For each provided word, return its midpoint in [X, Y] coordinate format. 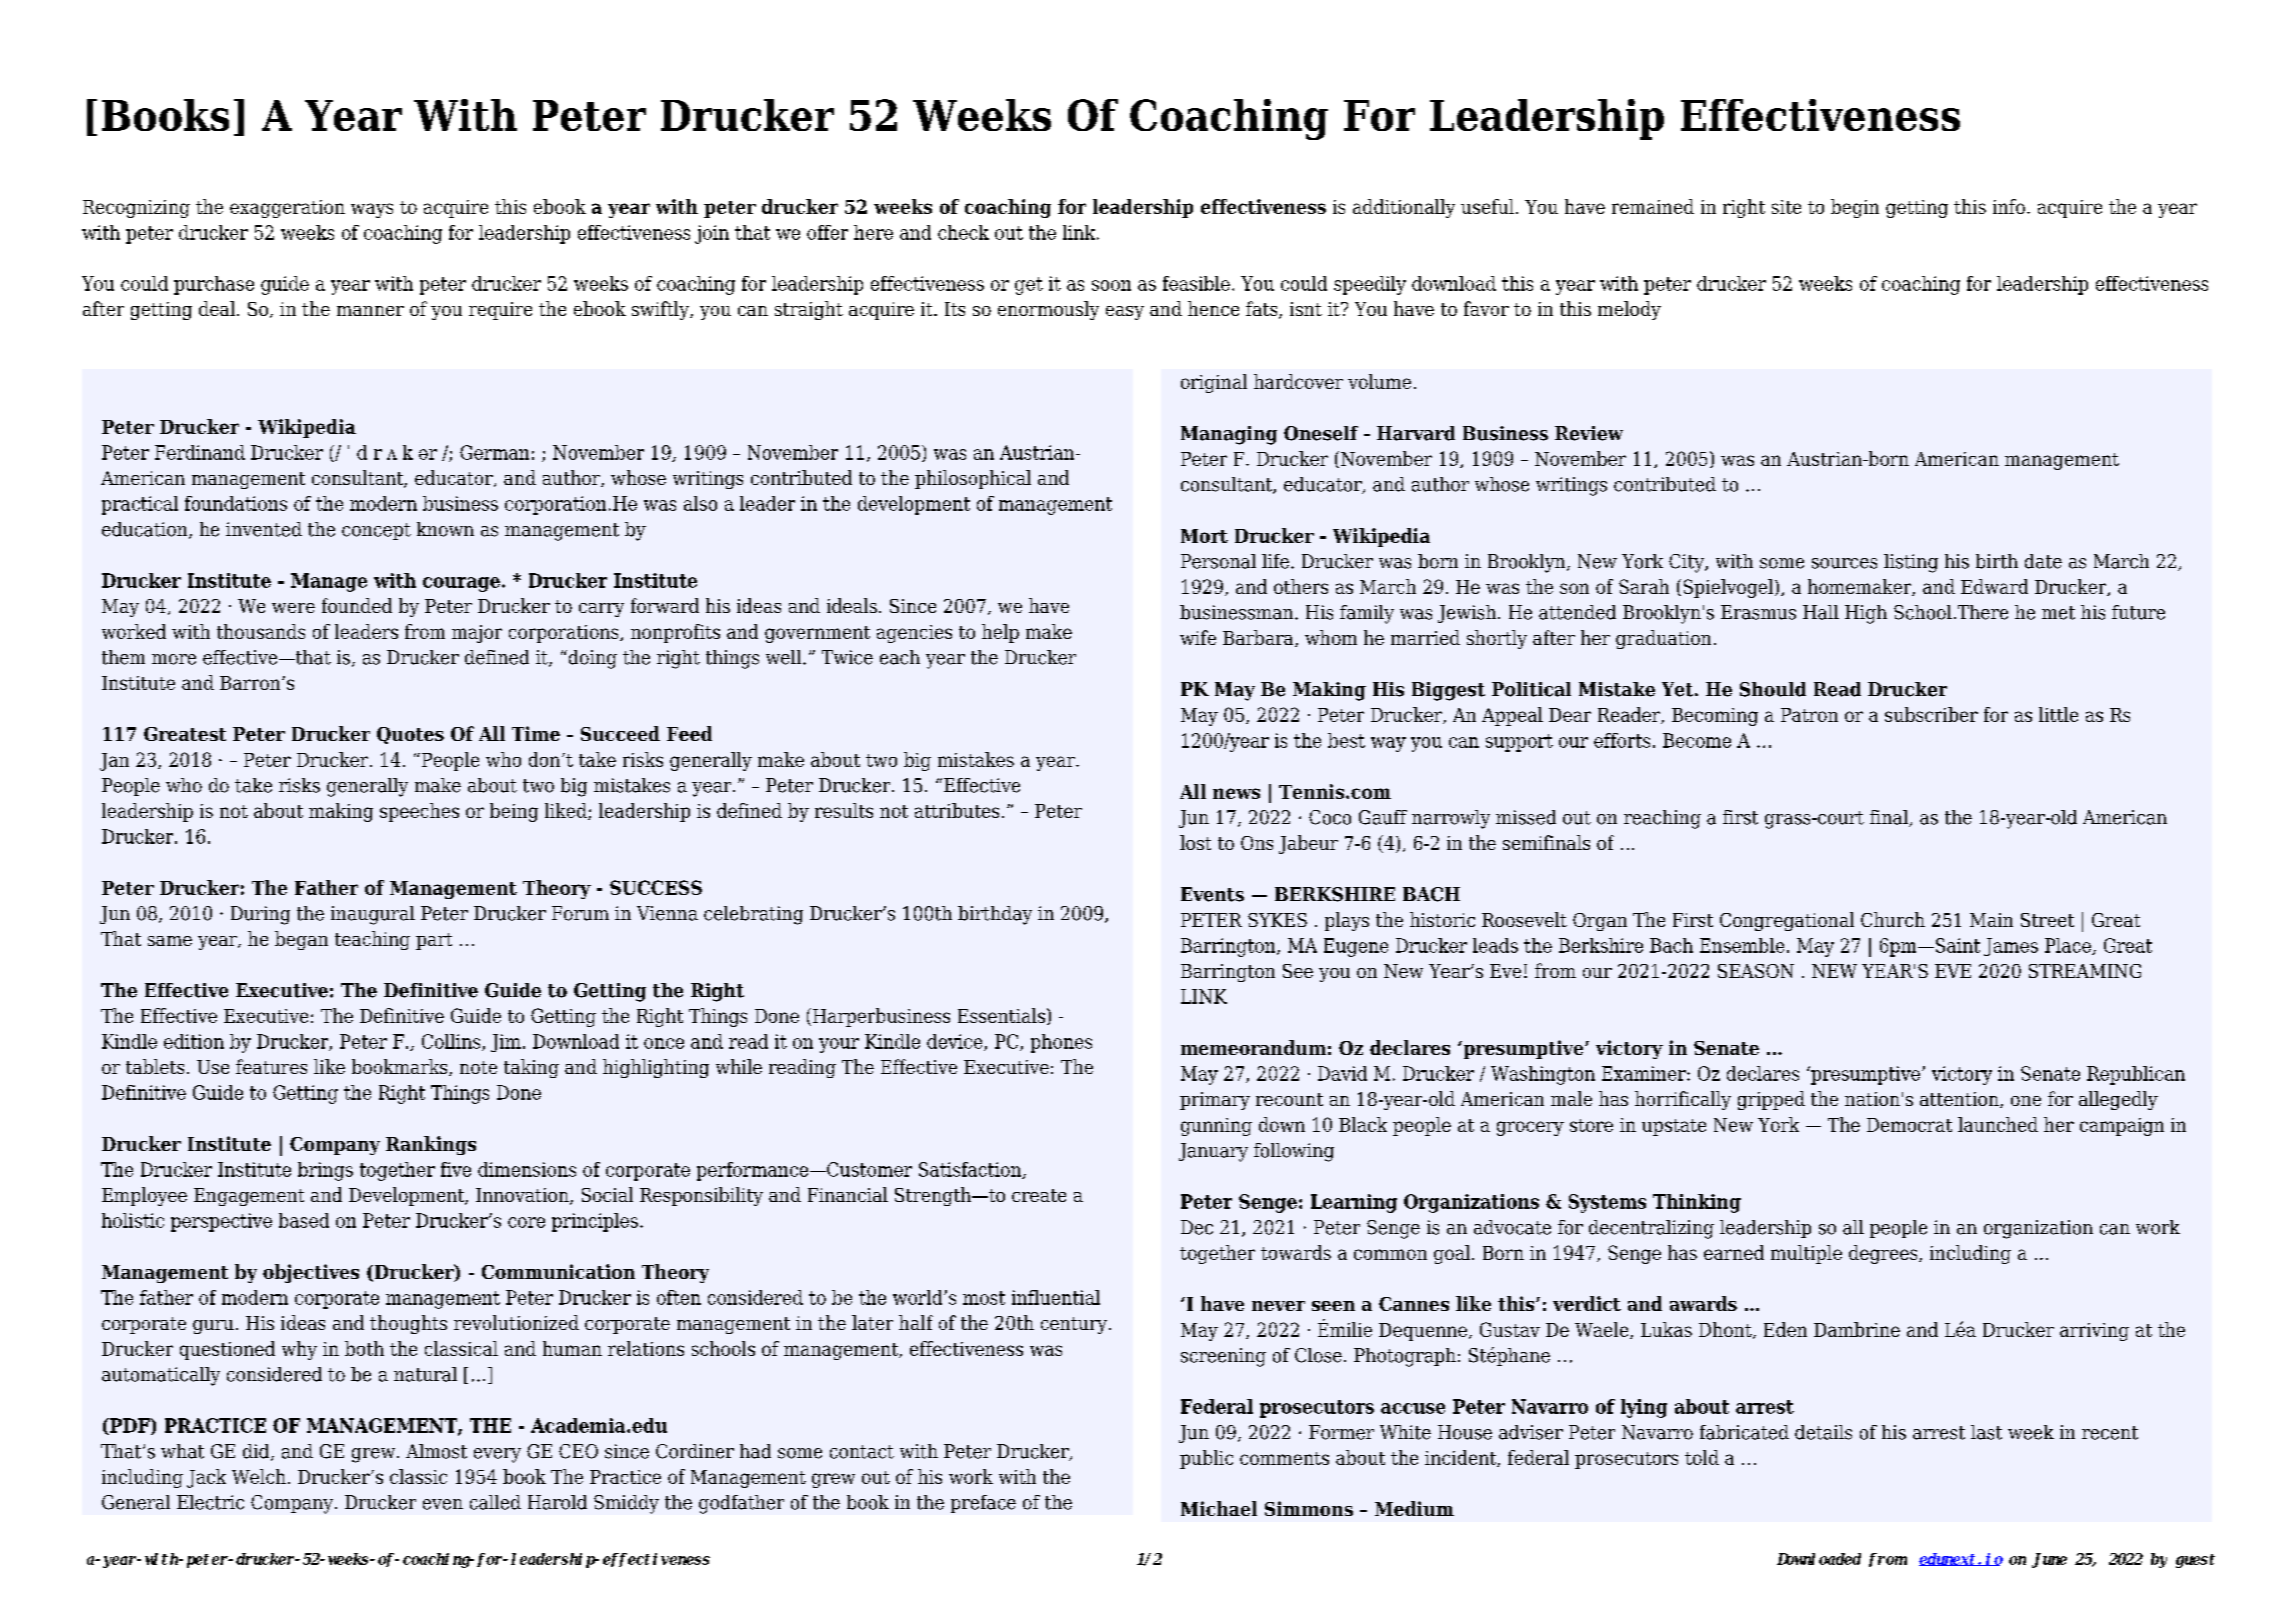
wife [1198, 637]
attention [1960, 1100]
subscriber [1931, 714]
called [495, 1502]
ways [372, 210]
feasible [1196, 283]
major [477, 634]
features [271, 1066]
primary [1215, 1101]
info [2009, 206]
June [2049, 1560]
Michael [1219, 1508]
